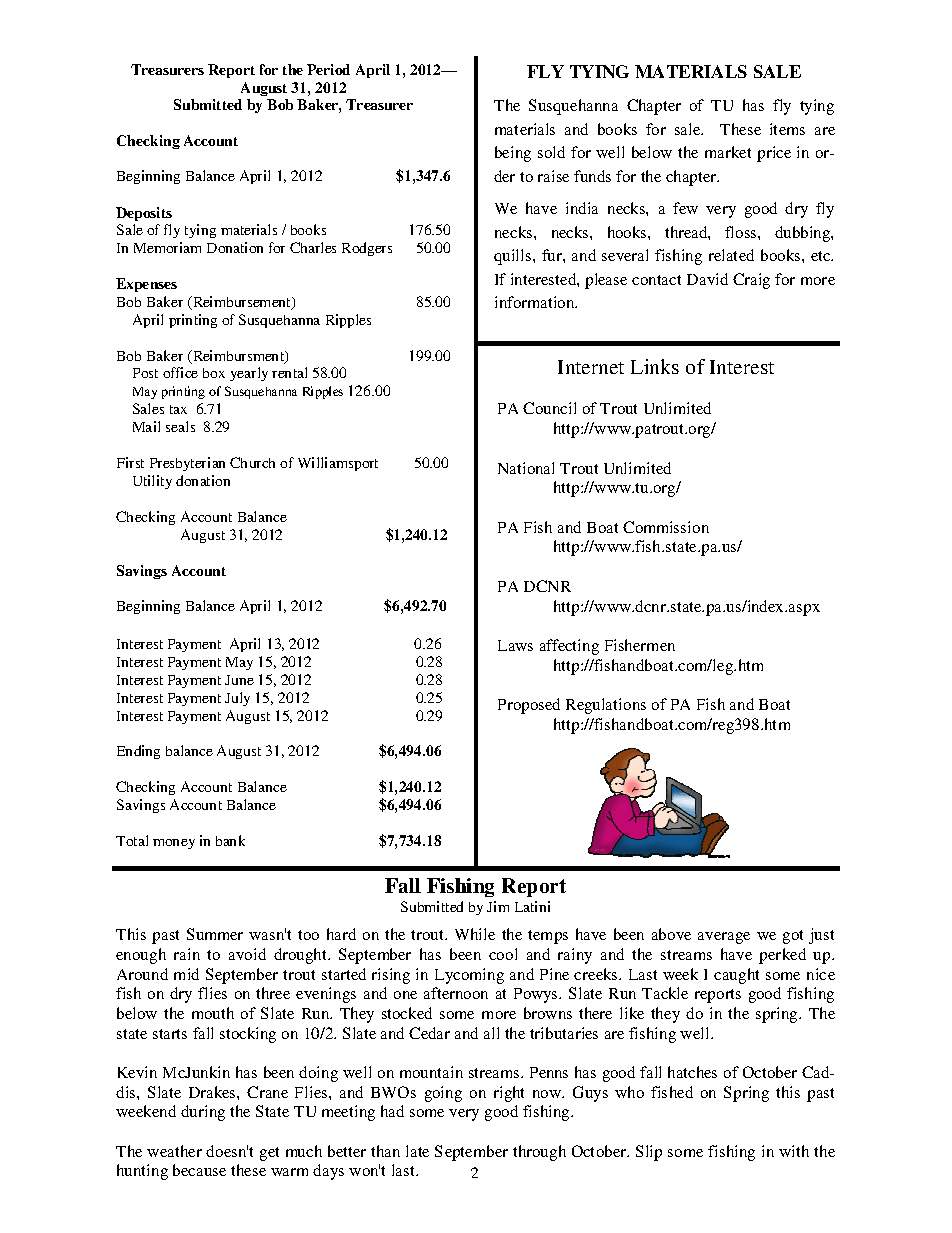  What do you see at coordinates (666, 527) in the screenshot?
I see `Commission` at bounding box center [666, 527].
